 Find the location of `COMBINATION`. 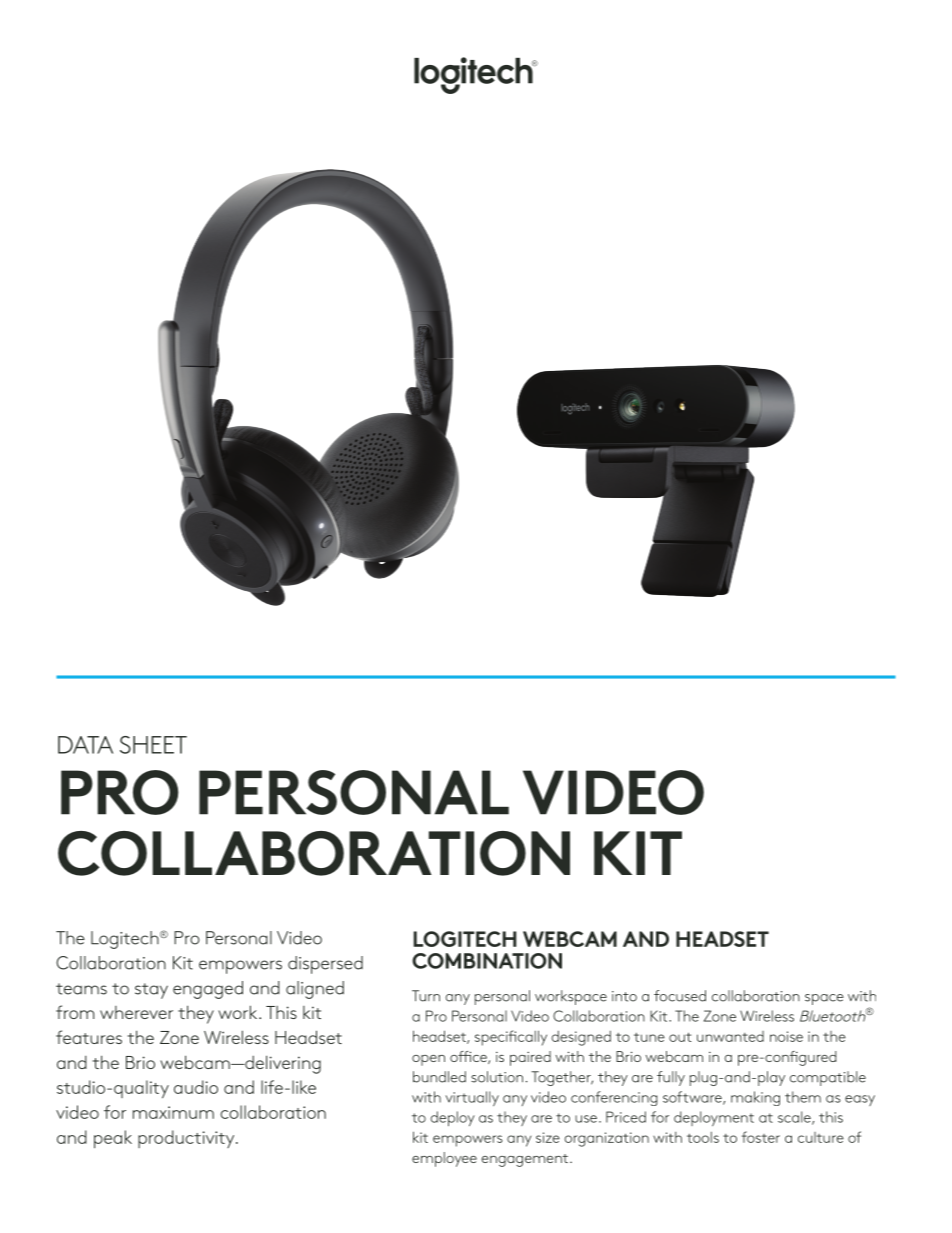

COMBINATION is located at coordinates (487, 961).
